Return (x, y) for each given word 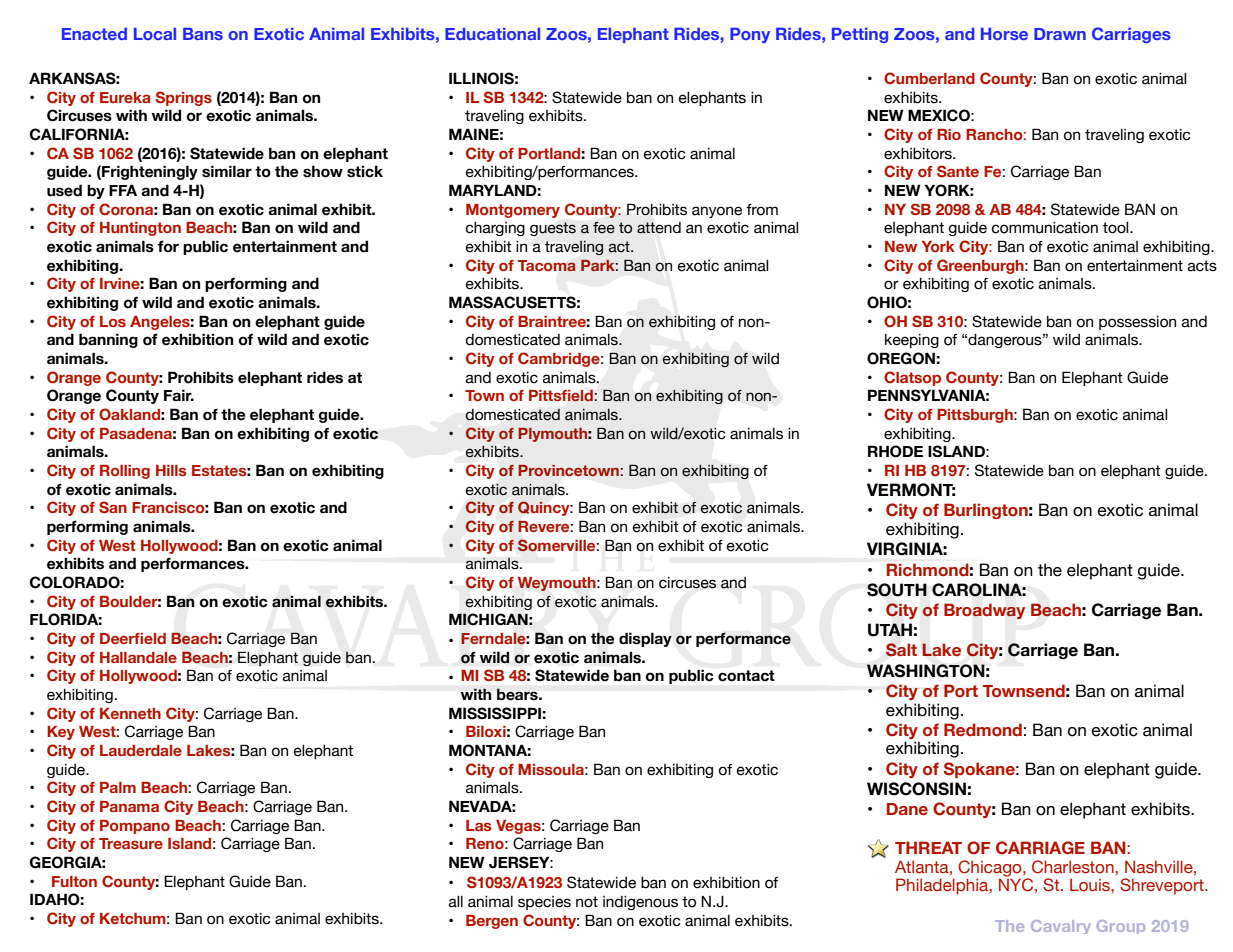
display (645, 639)
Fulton (74, 881)
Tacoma (547, 266)
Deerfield (133, 638)
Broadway (984, 611)
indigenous (640, 903)
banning (108, 340)
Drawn (1060, 34)
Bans (203, 33)
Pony (750, 35)
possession (1137, 323)
